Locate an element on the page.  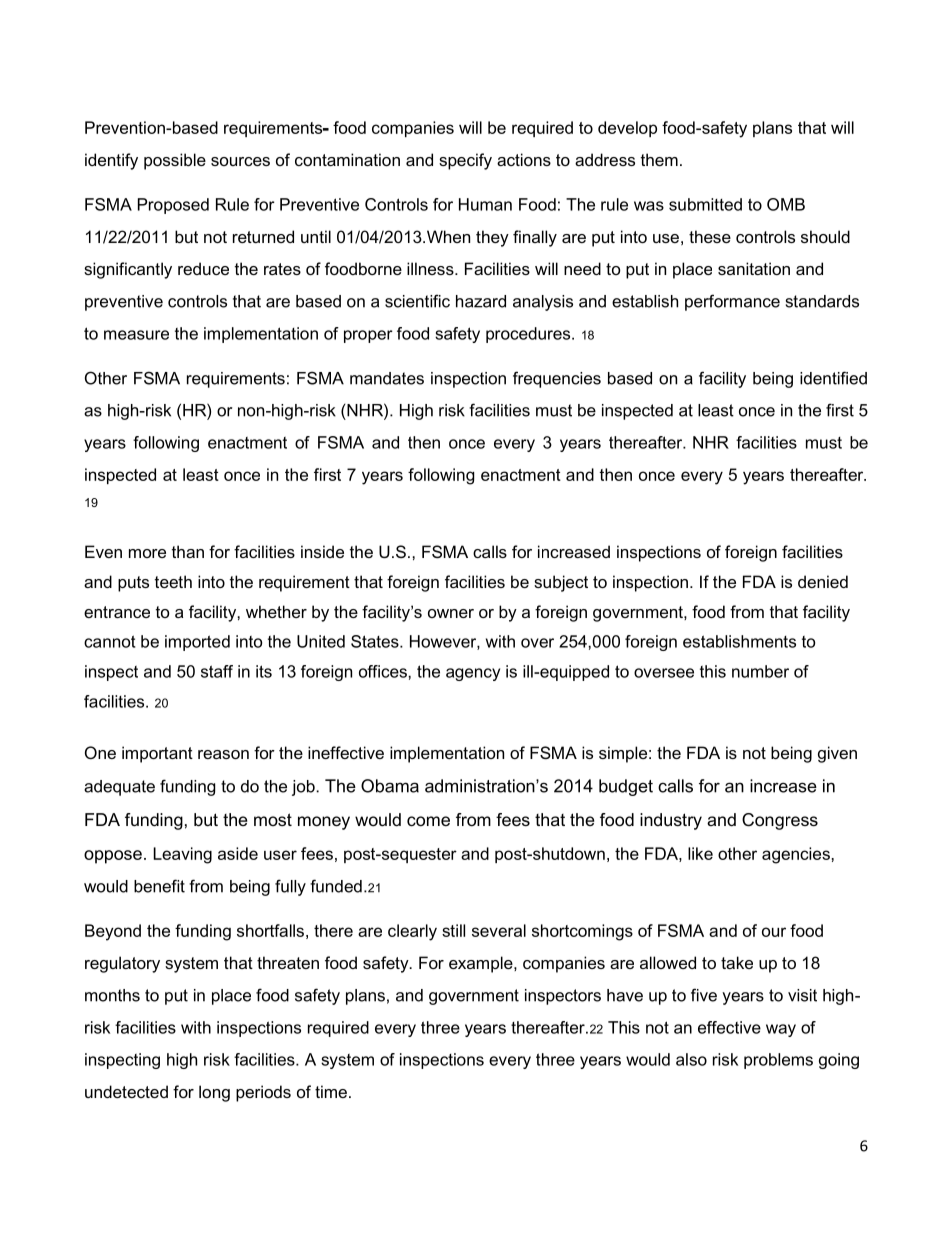
reason is located at coordinates (223, 754).
